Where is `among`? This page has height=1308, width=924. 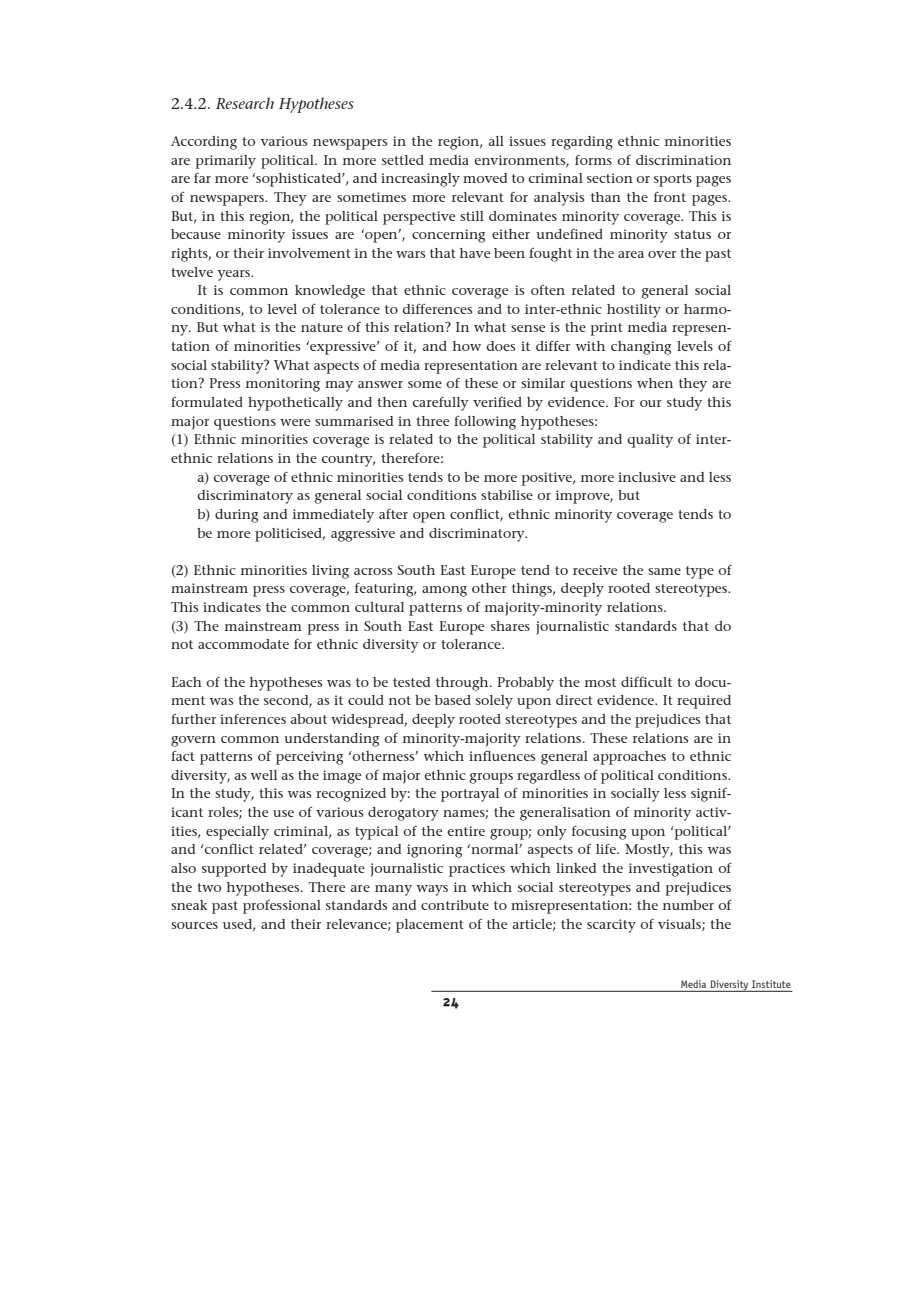
among is located at coordinates (444, 591).
